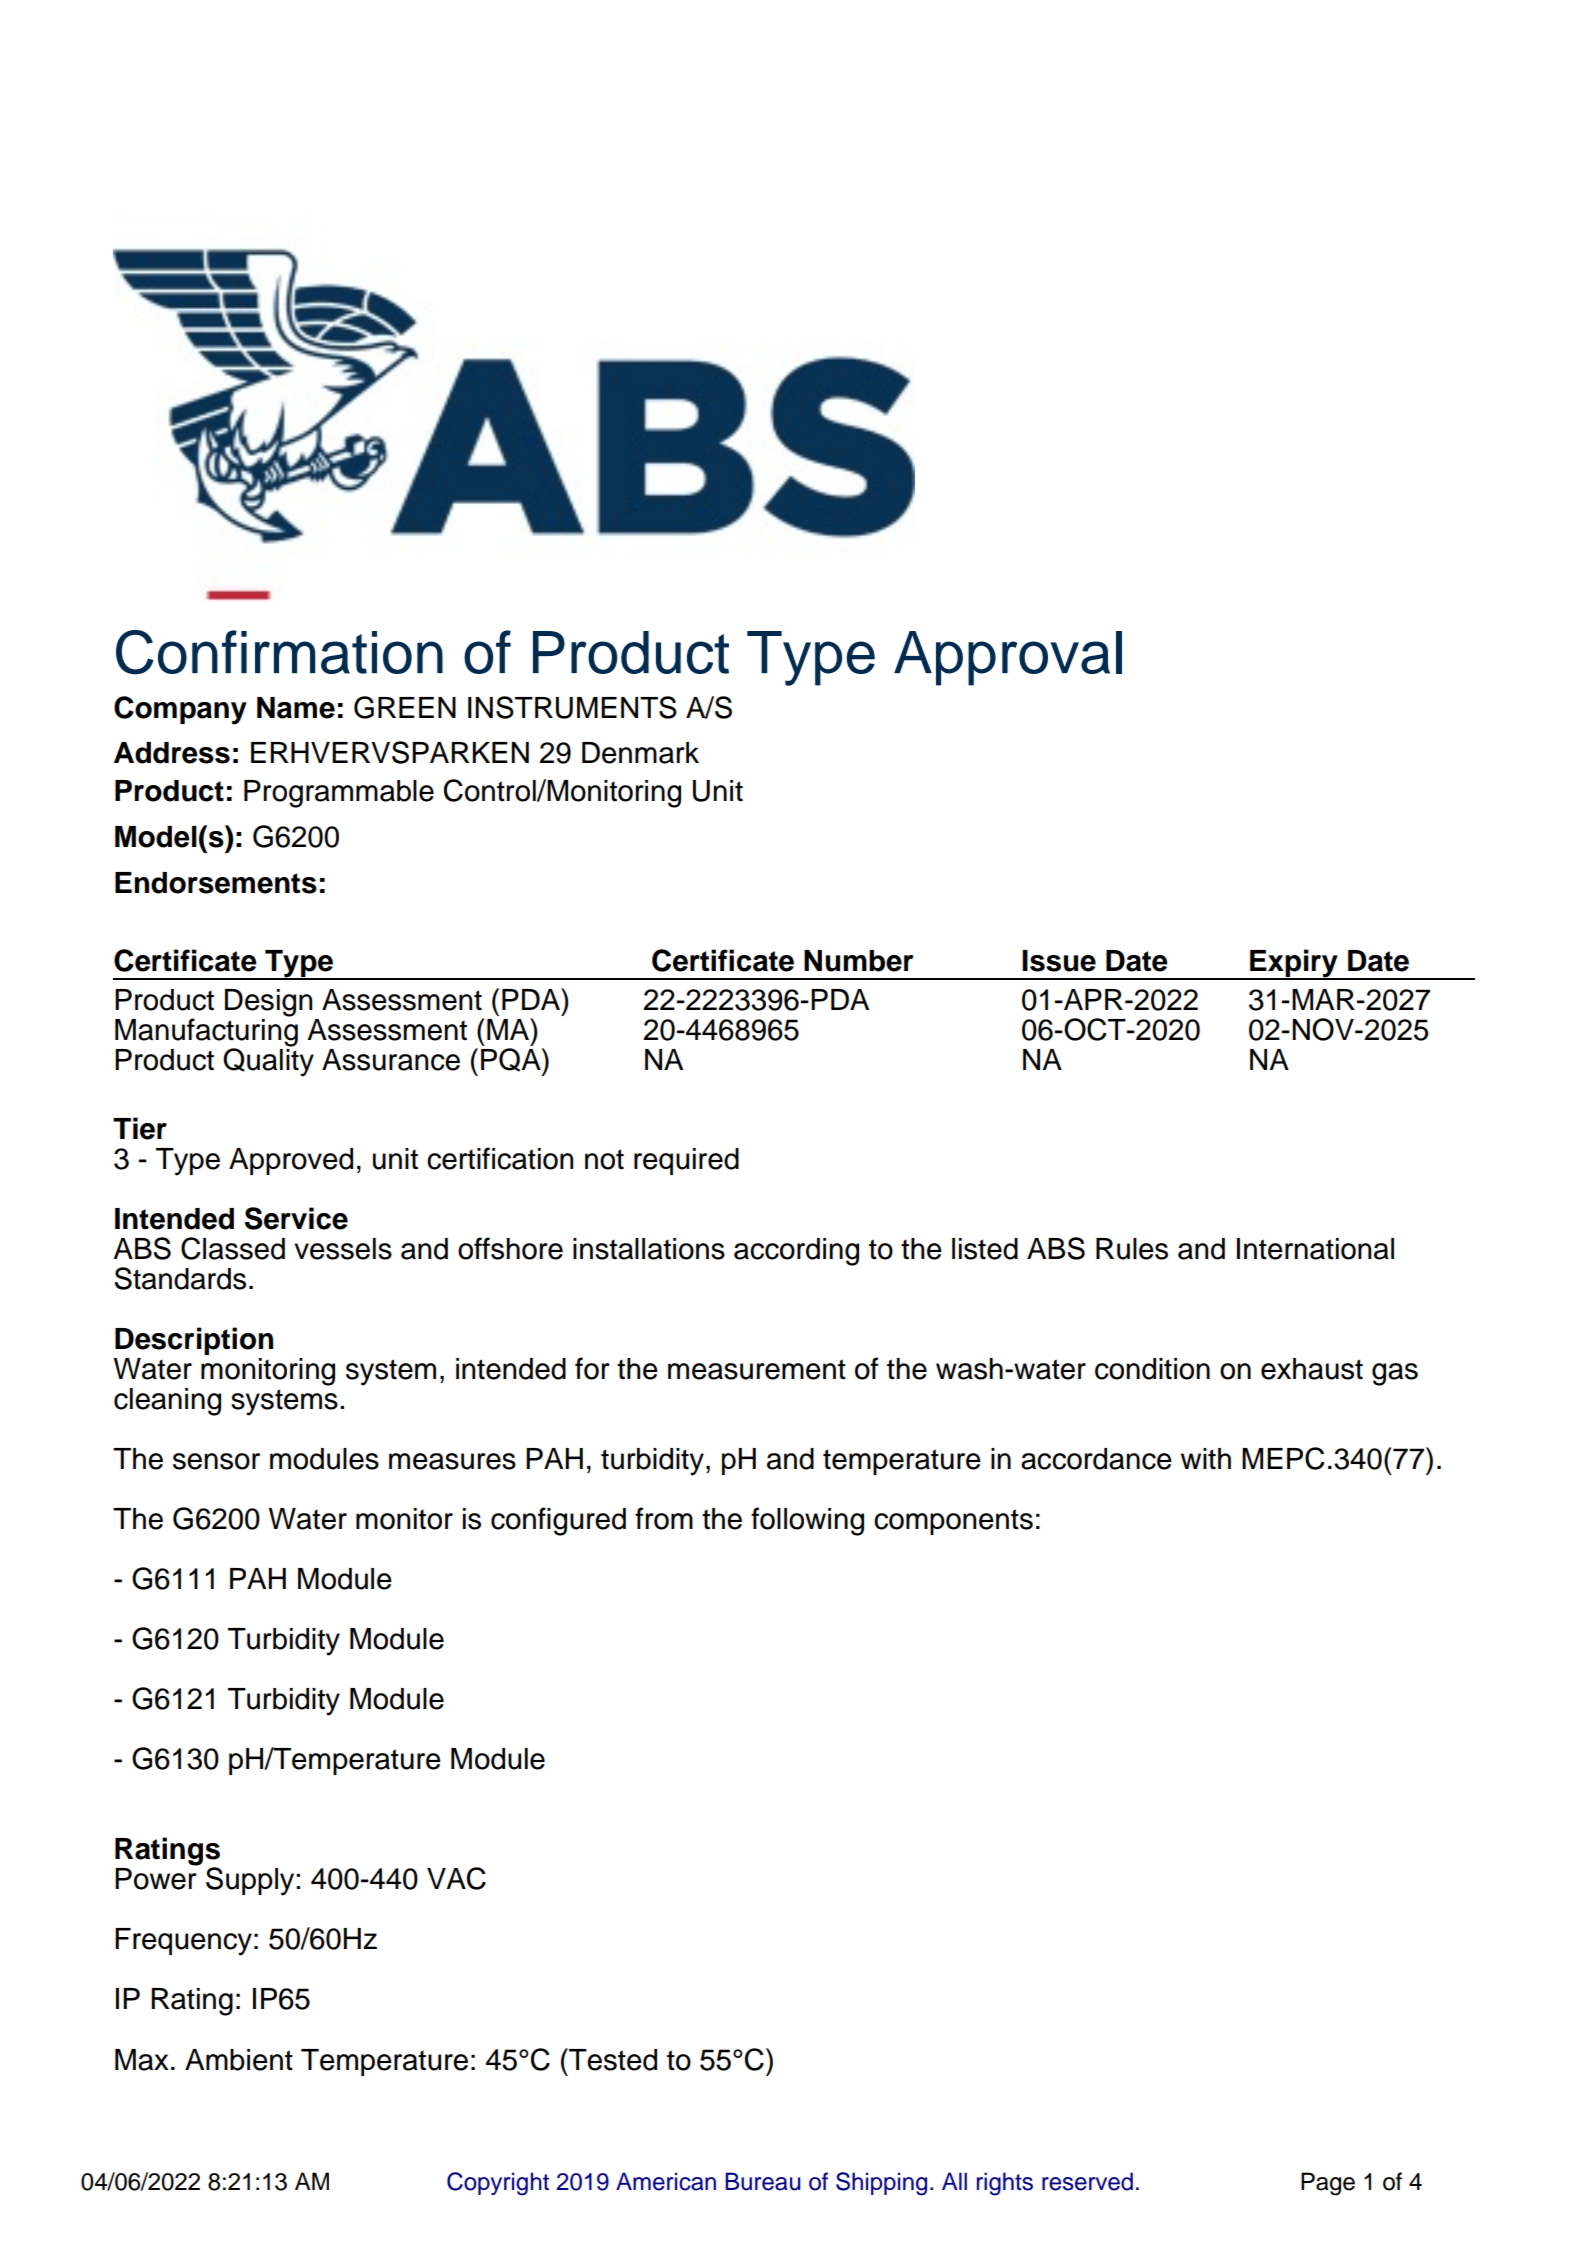  Describe the element at coordinates (1008, 658) in the screenshot. I see `Approval` at that location.
